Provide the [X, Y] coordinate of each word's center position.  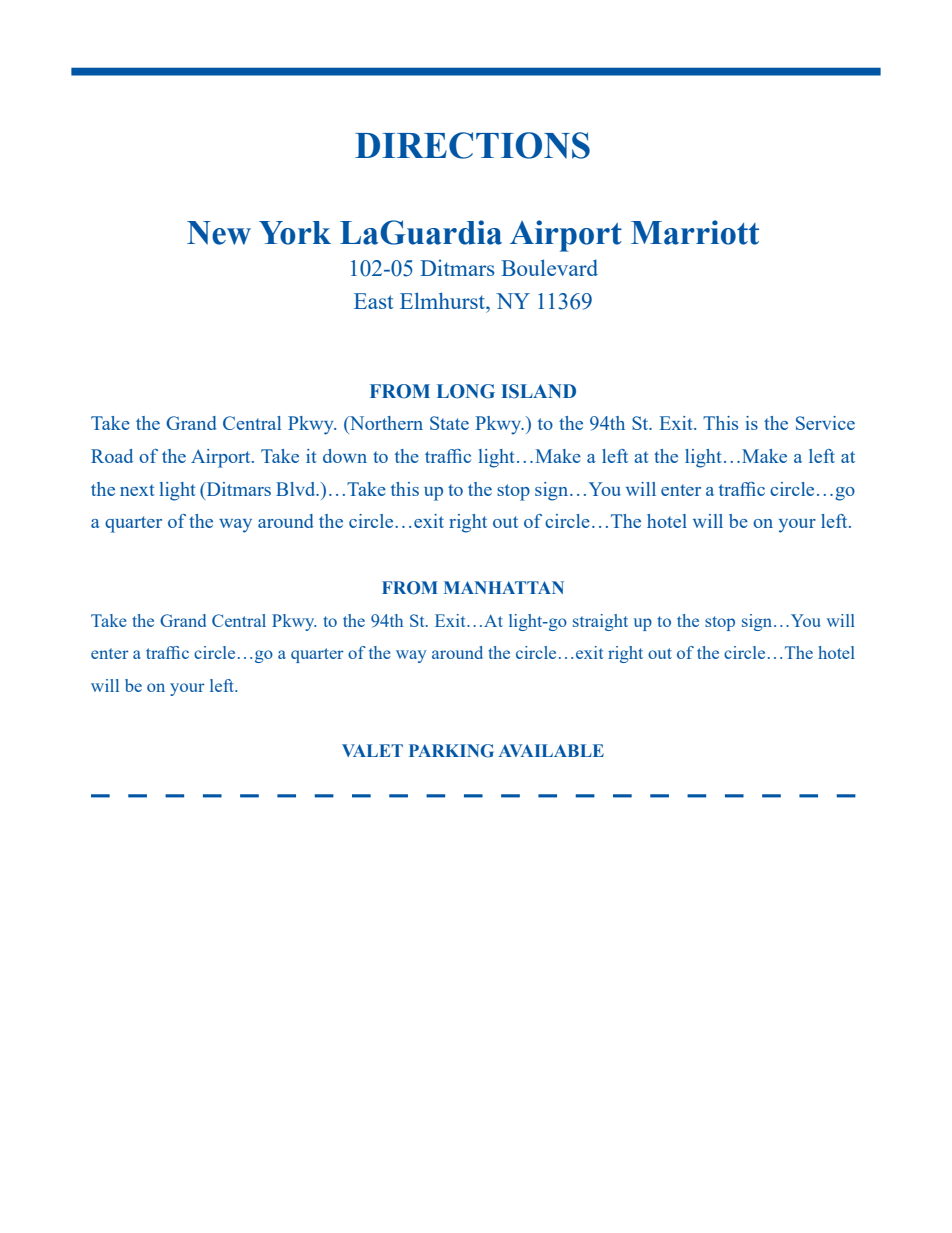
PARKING [451, 751]
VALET [372, 750]
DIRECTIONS [472, 145]
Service [825, 423]
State [449, 423]
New [219, 233]
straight [600, 622]
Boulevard [549, 267]
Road [112, 456]
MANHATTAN [504, 587]
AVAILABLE [551, 750]
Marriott [695, 232]
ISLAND [538, 391]
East [373, 301]
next [137, 490]
